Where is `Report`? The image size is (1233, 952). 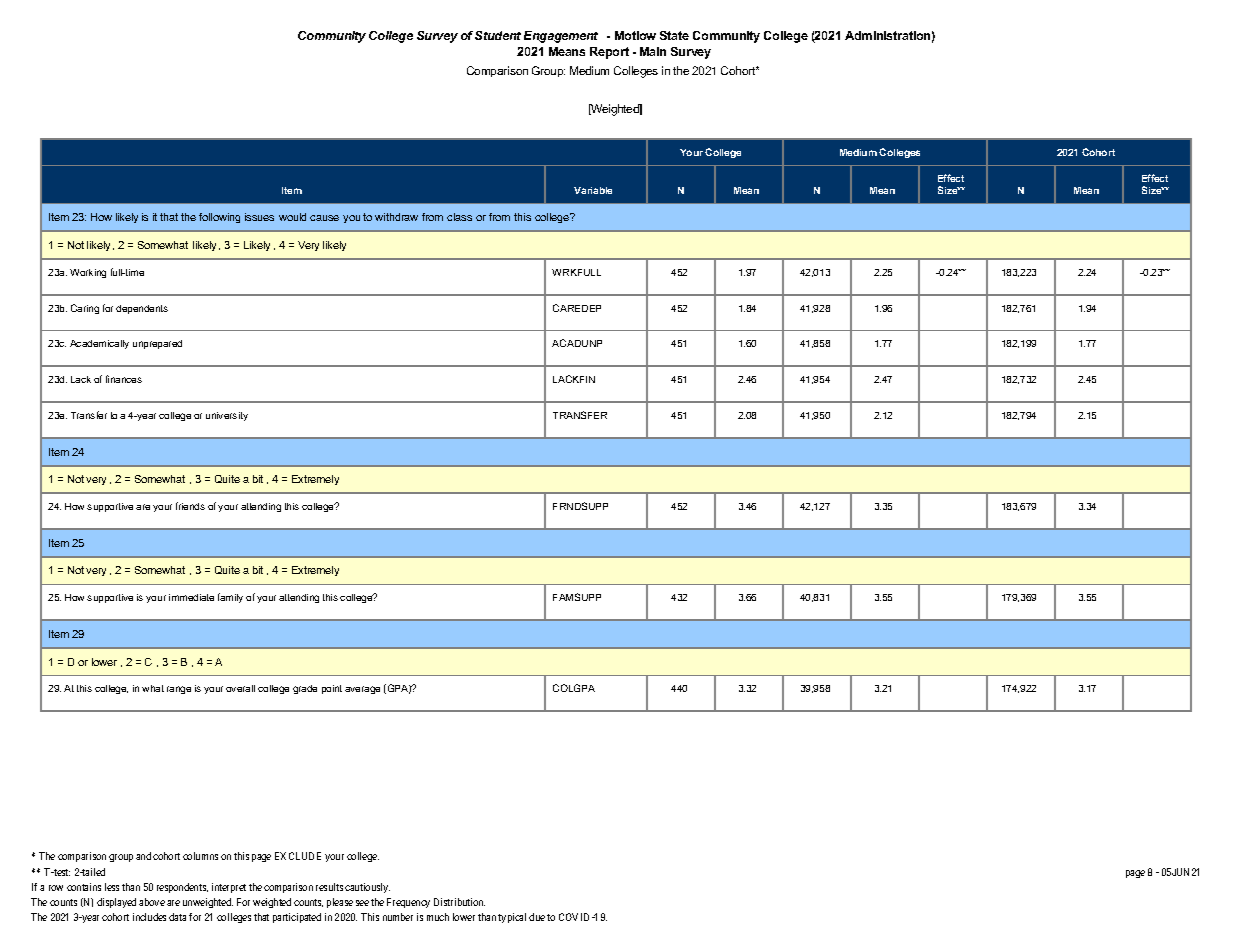 Report is located at coordinates (609, 53).
